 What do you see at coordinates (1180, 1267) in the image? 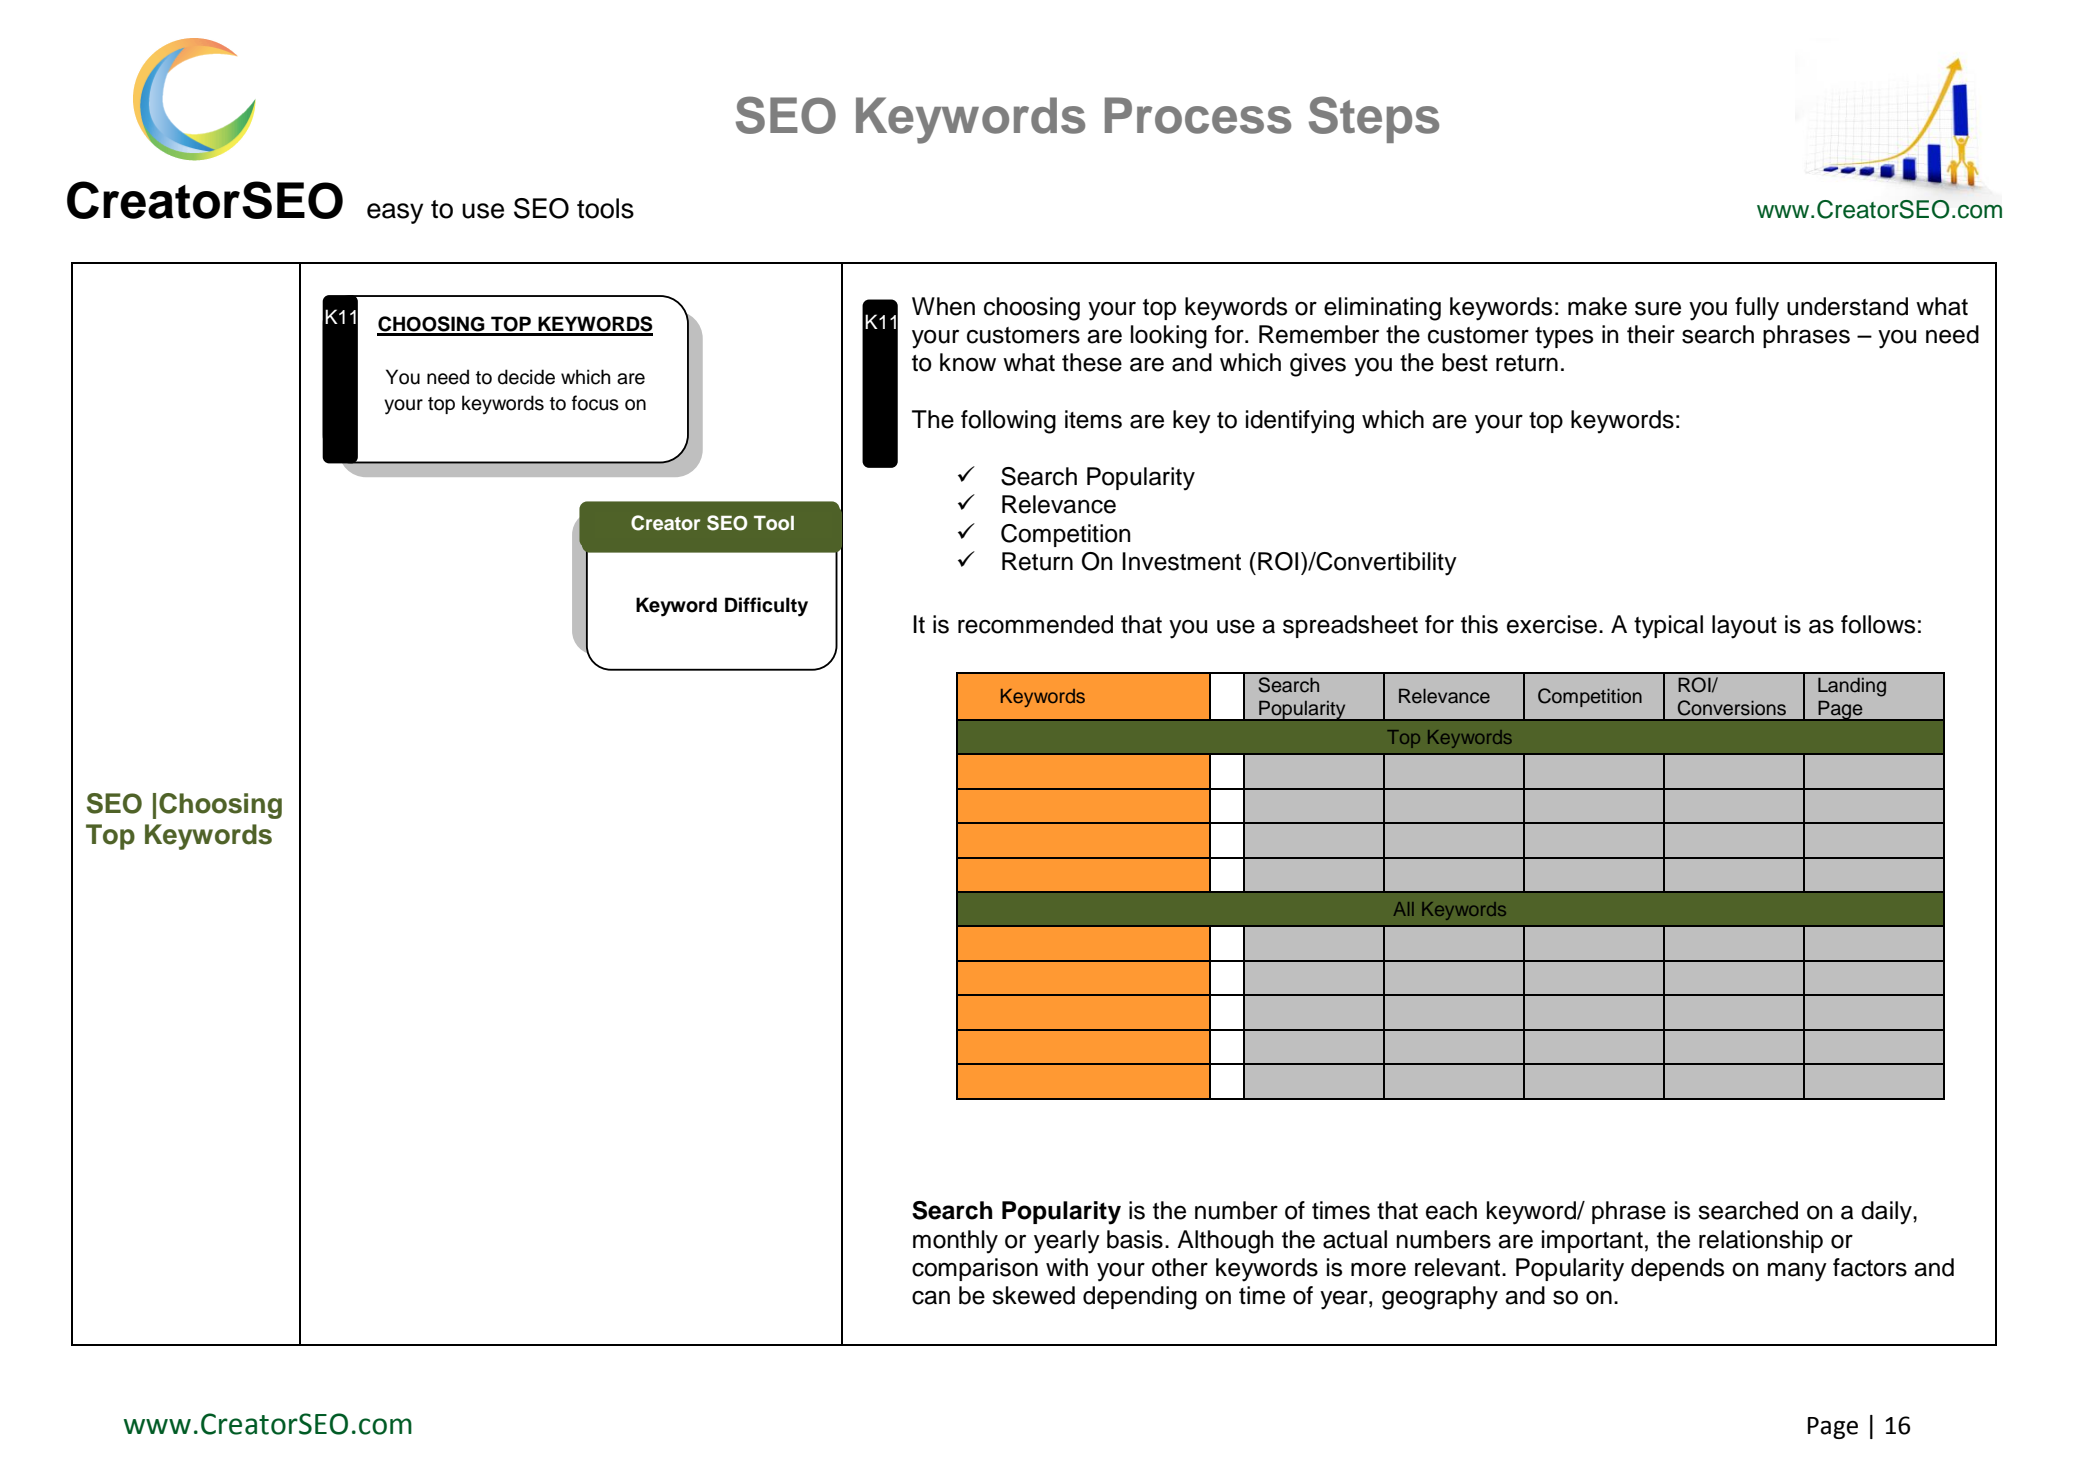
I see `other` at bounding box center [1180, 1267].
